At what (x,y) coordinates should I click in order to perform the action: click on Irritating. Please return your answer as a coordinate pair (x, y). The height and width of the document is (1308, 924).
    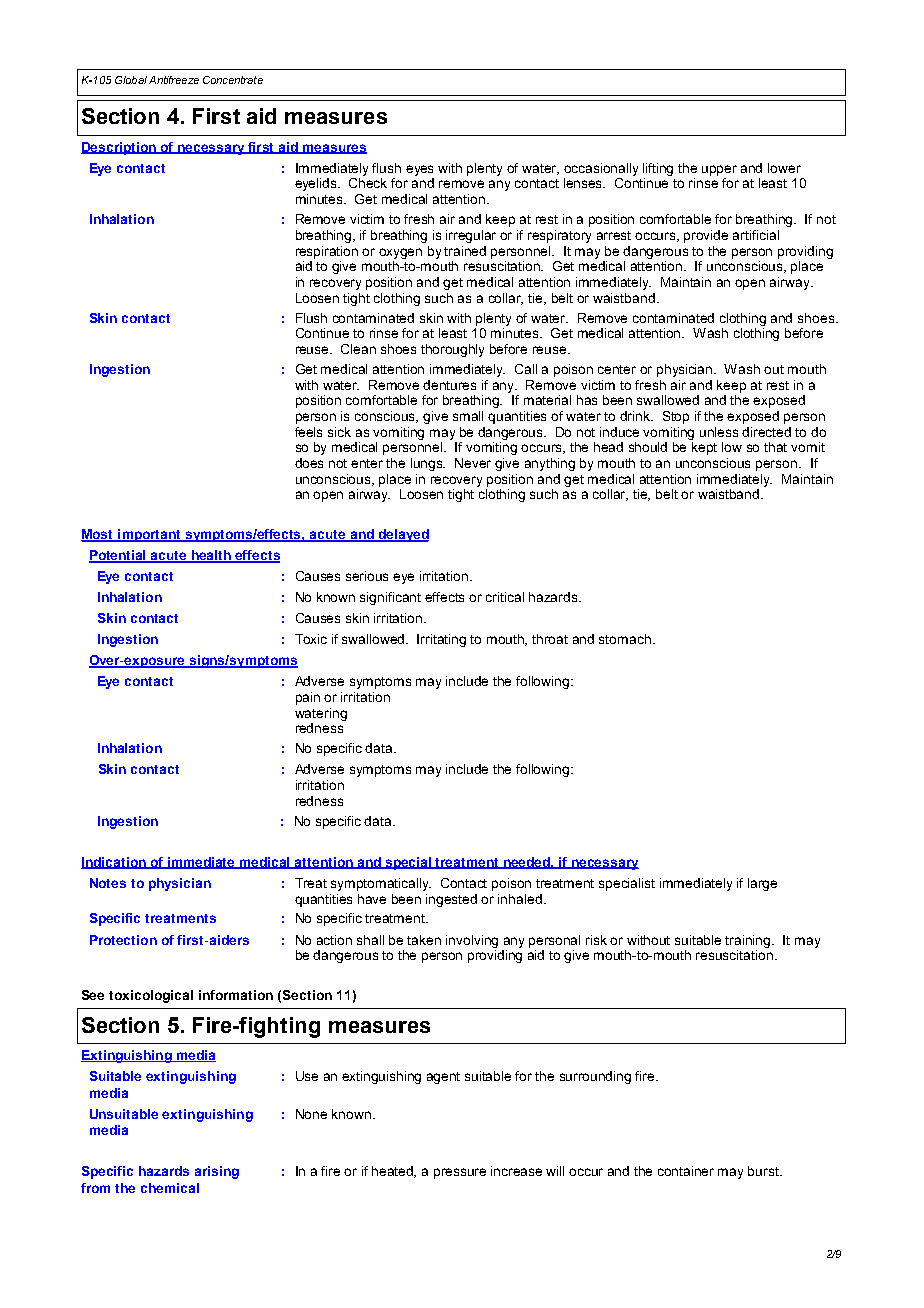
    Looking at the image, I should click on (441, 640).
